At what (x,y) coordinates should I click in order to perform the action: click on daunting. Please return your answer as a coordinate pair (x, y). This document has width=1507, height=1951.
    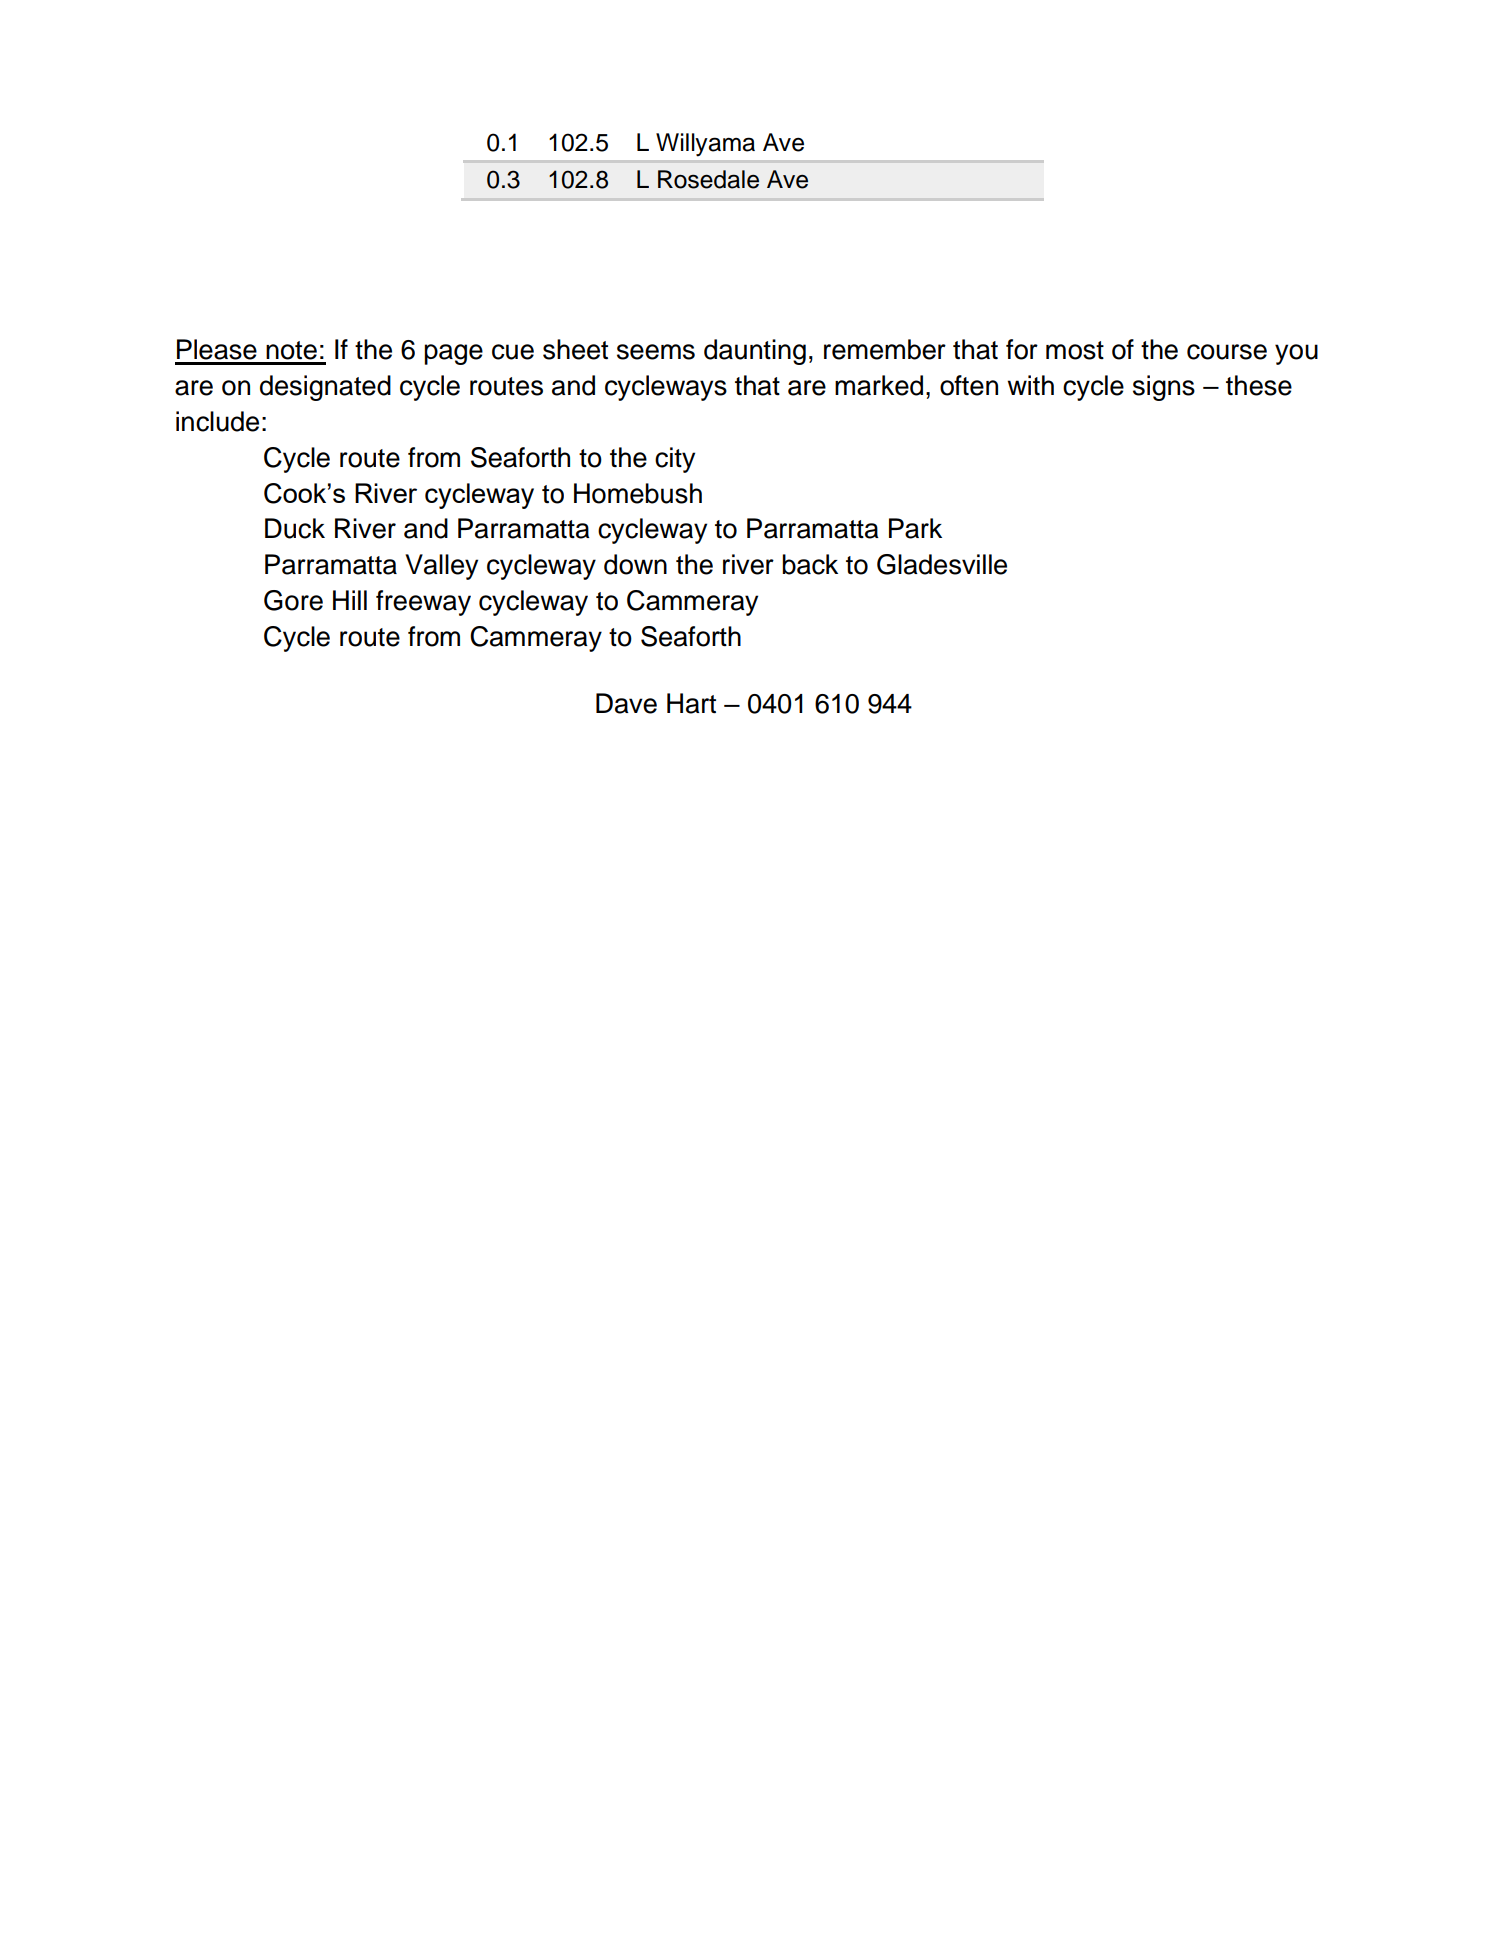
    Looking at the image, I should click on (755, 352).
